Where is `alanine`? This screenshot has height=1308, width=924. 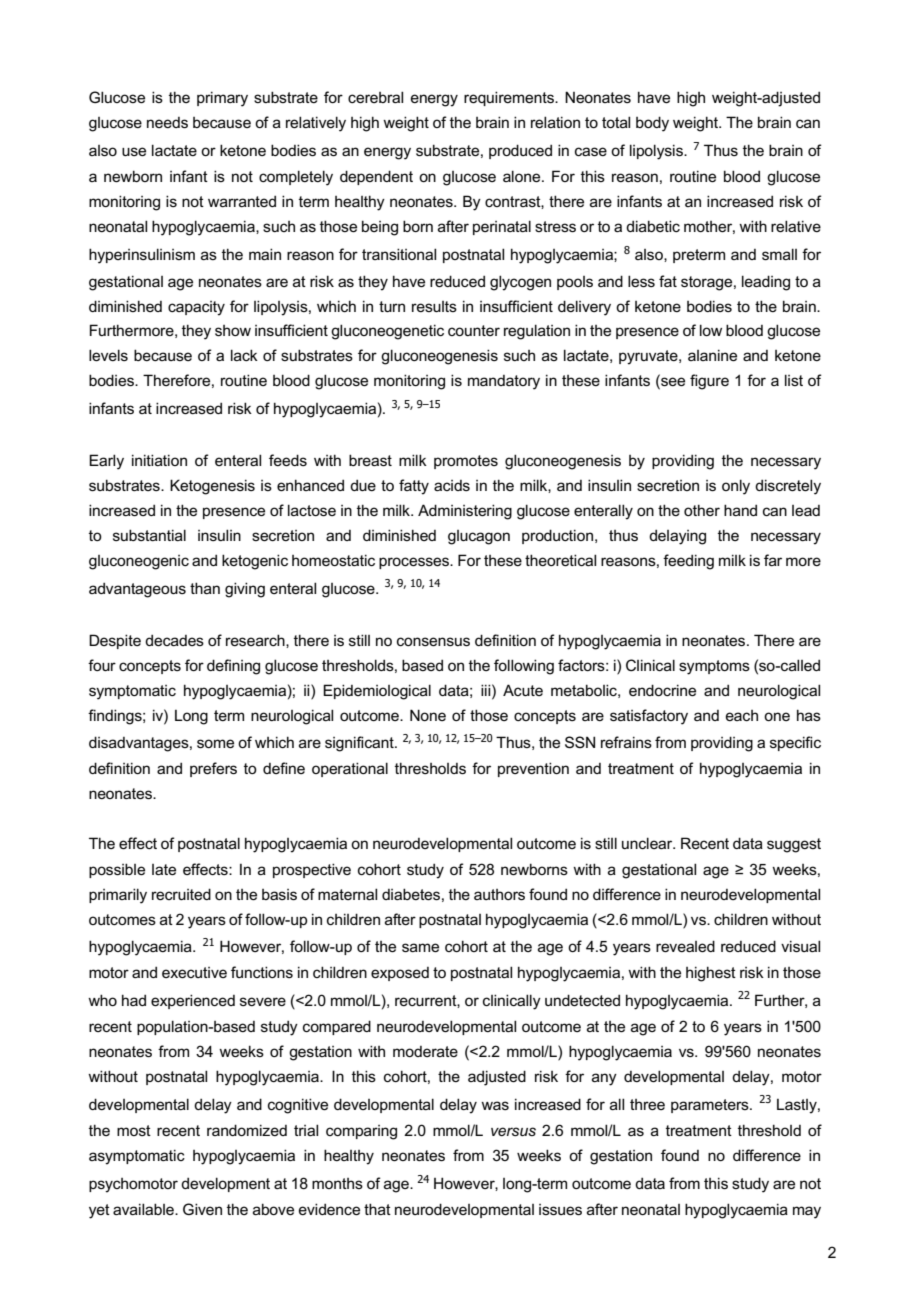
alanine is located at coordinates (712, 355).
